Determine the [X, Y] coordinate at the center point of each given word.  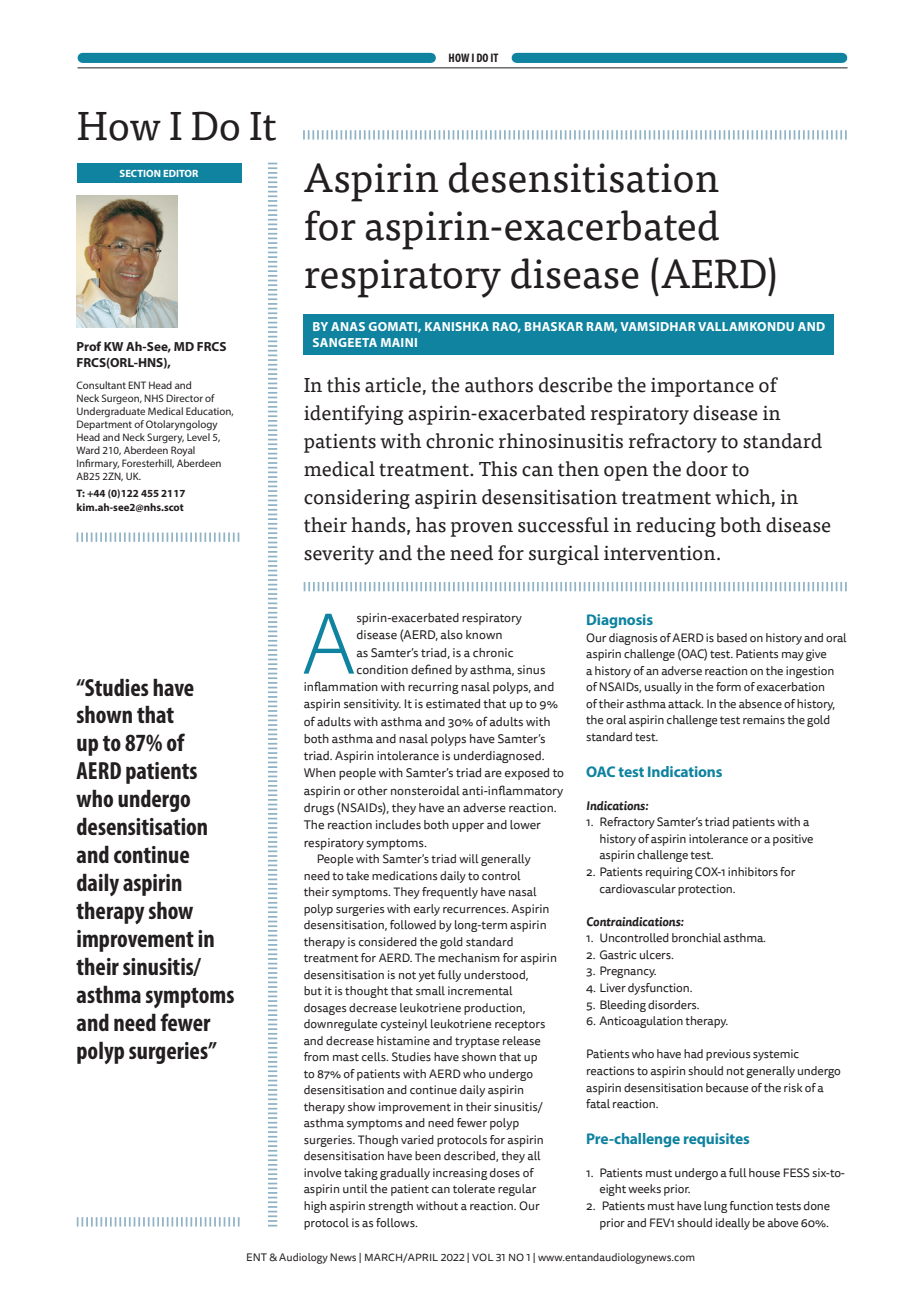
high [315, 1207]
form [728, 686]
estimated [453, 704]
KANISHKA [457, 326]
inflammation [341, 686]
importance [702, 387]
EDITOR [180, 173]
